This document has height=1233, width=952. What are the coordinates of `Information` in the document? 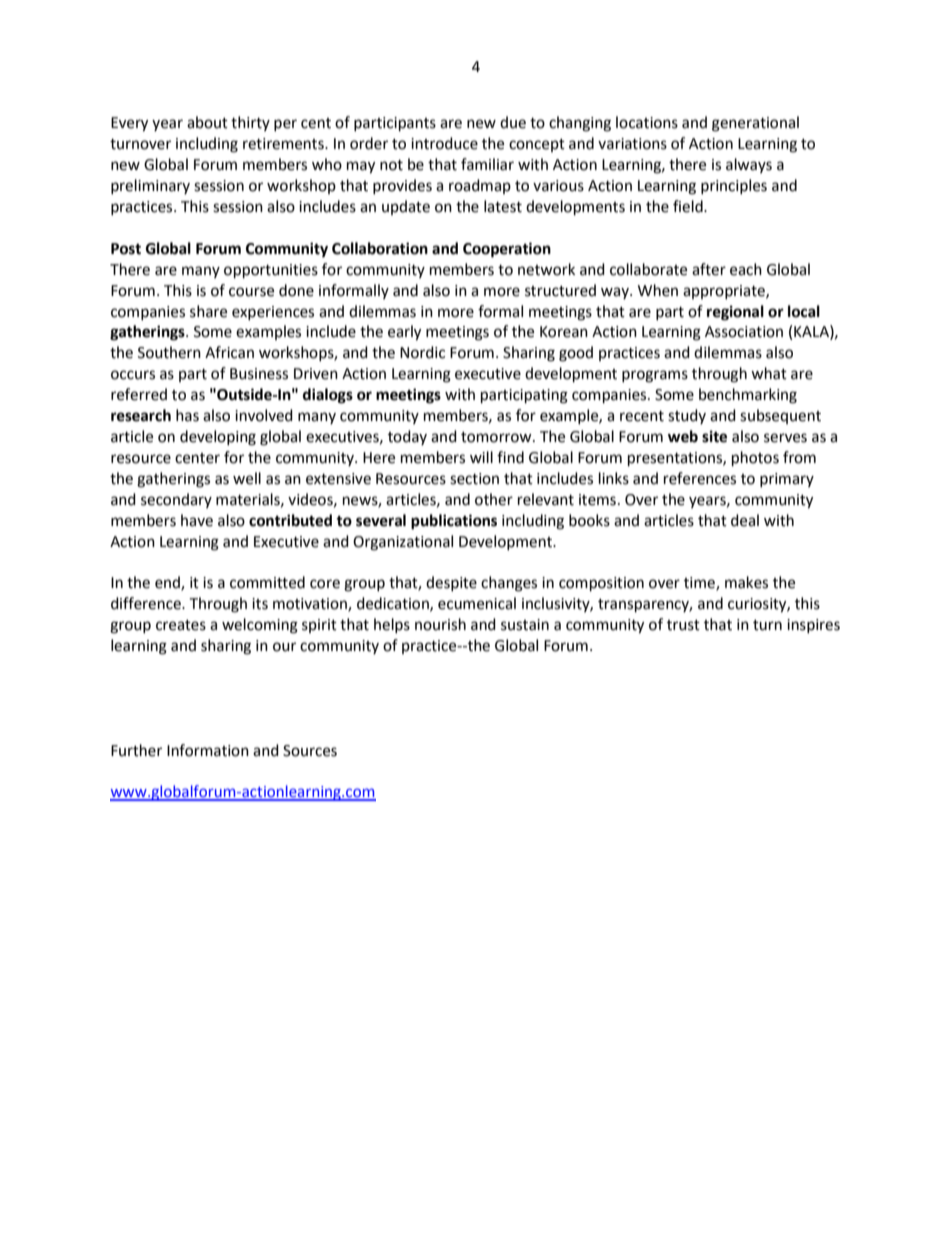 It's located at (208, 750).
